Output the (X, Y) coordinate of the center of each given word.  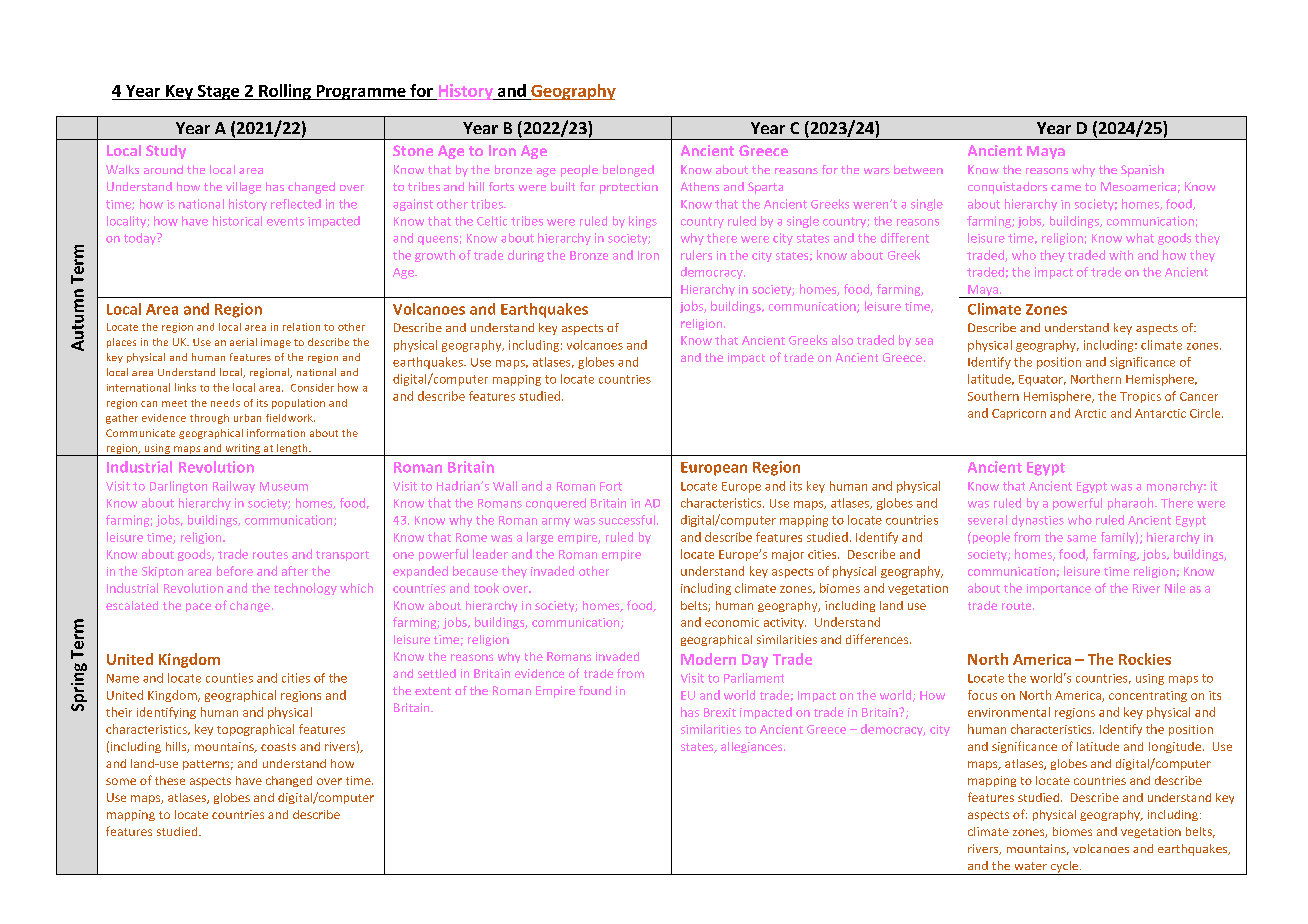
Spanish (1142, 171)
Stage (218, 92)
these (170, 780)
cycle (1064, 868)
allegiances (753, 747)
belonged (628, 171)
